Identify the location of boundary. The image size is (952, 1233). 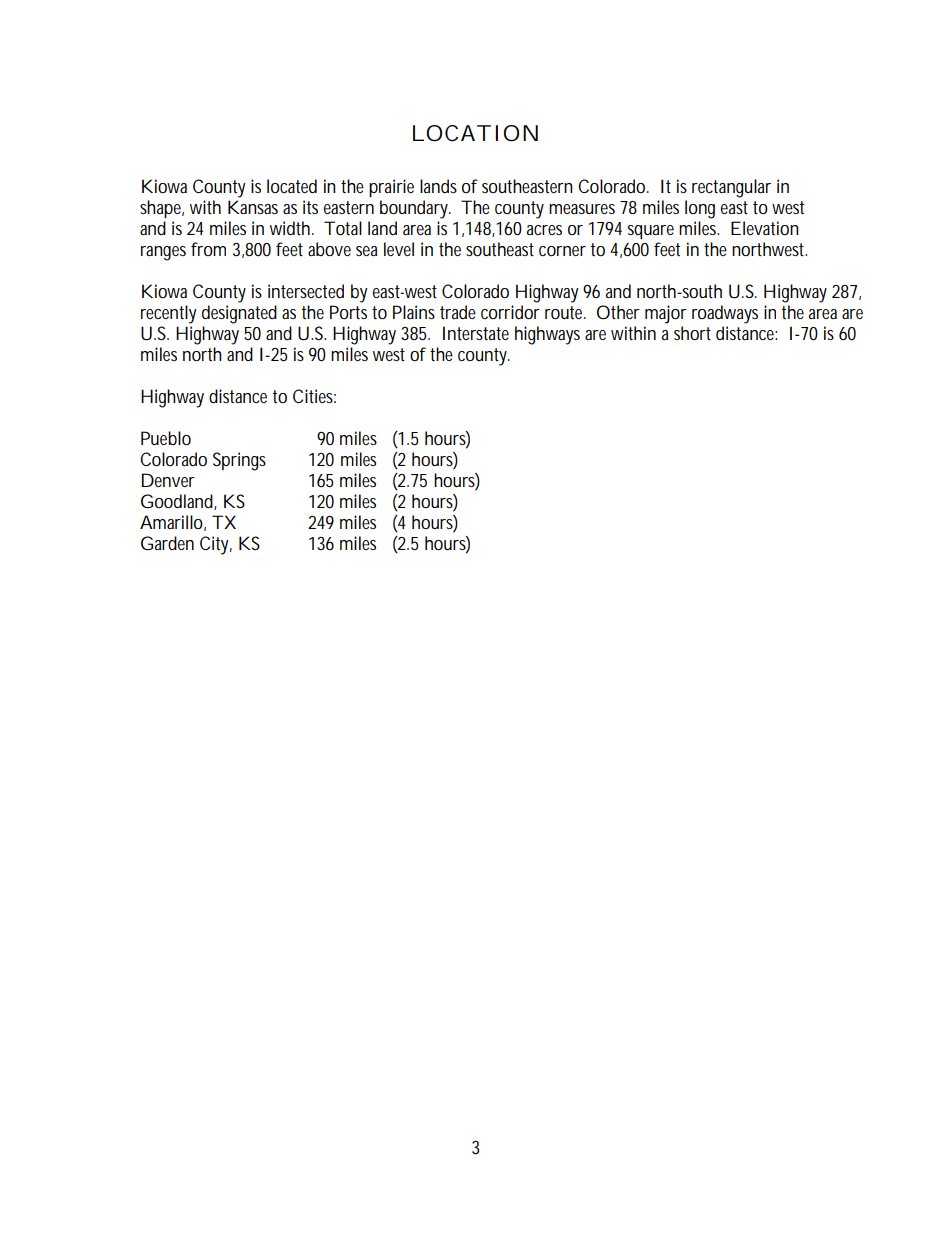
(414, 209).
